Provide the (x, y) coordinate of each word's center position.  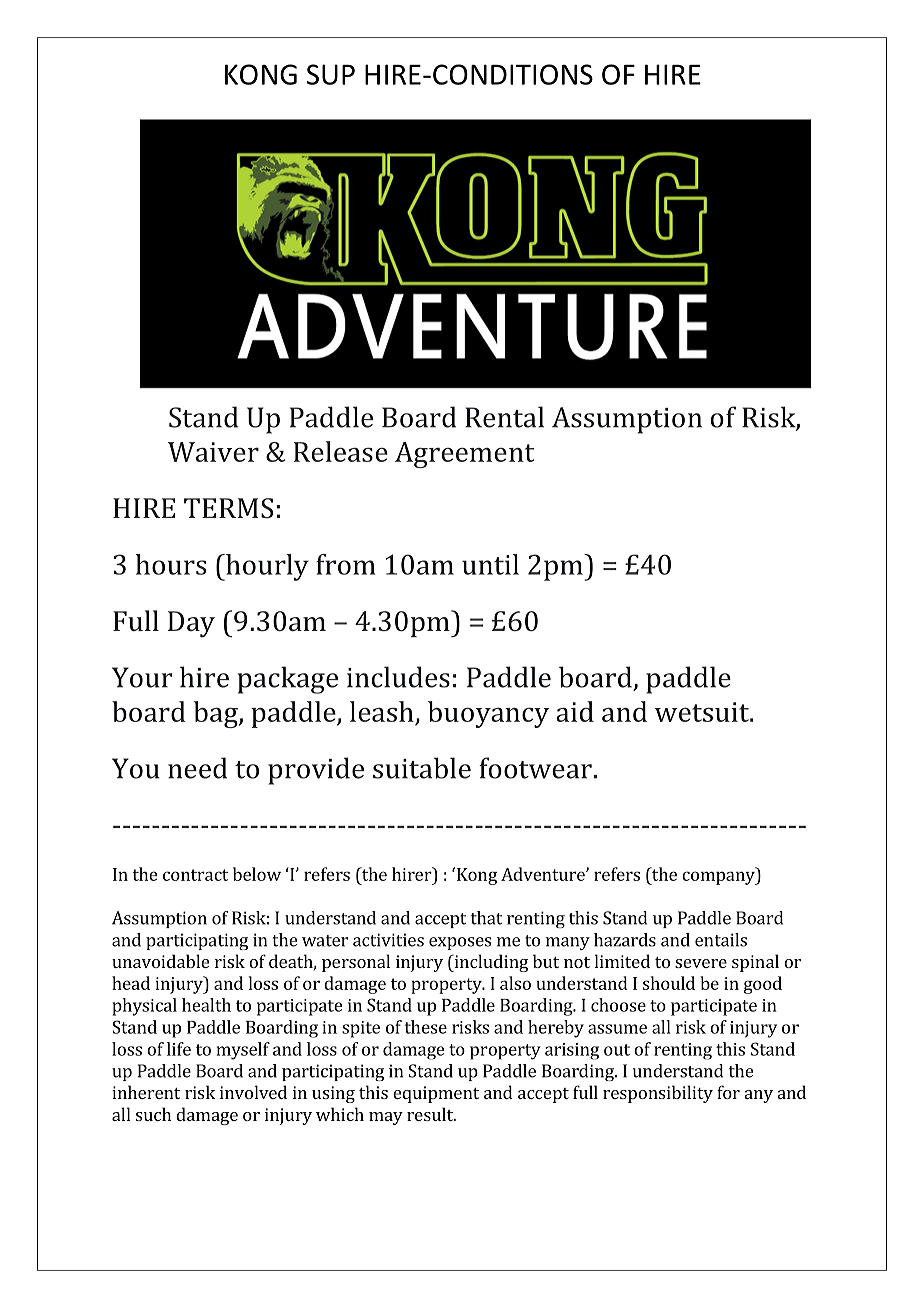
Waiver (213, 452)
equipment (436, 1094)
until (490, 564)
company (719, 878)
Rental (504, 417)
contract (195, 875)
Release (341, 451)
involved (253, 1092)
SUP (331, 74)
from (346, 564)
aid (575, 711)
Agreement (464, 455)
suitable (422, 768)
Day (191, 624)
